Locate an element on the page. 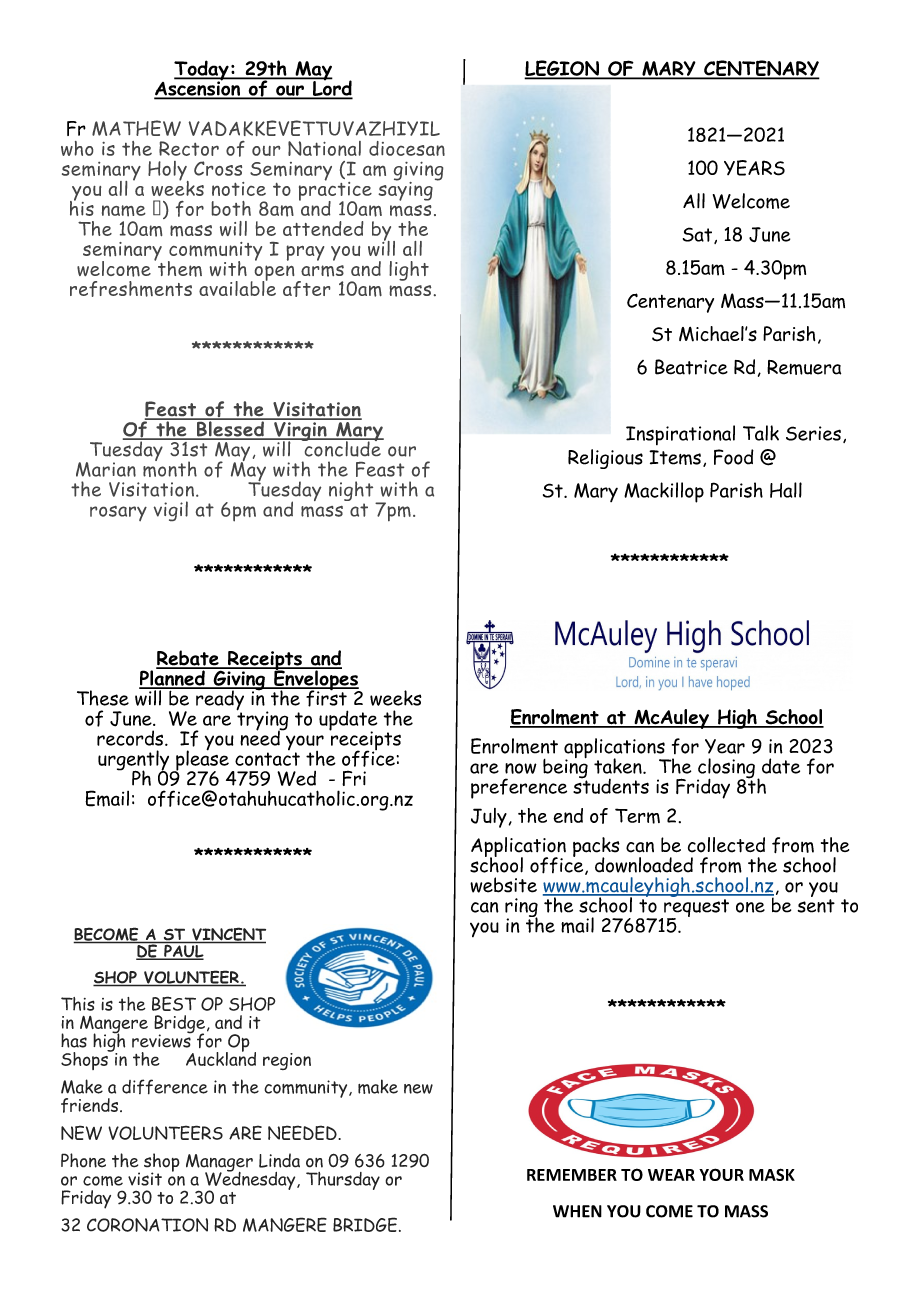  Thursday is located at coordinates (343, 1181).
